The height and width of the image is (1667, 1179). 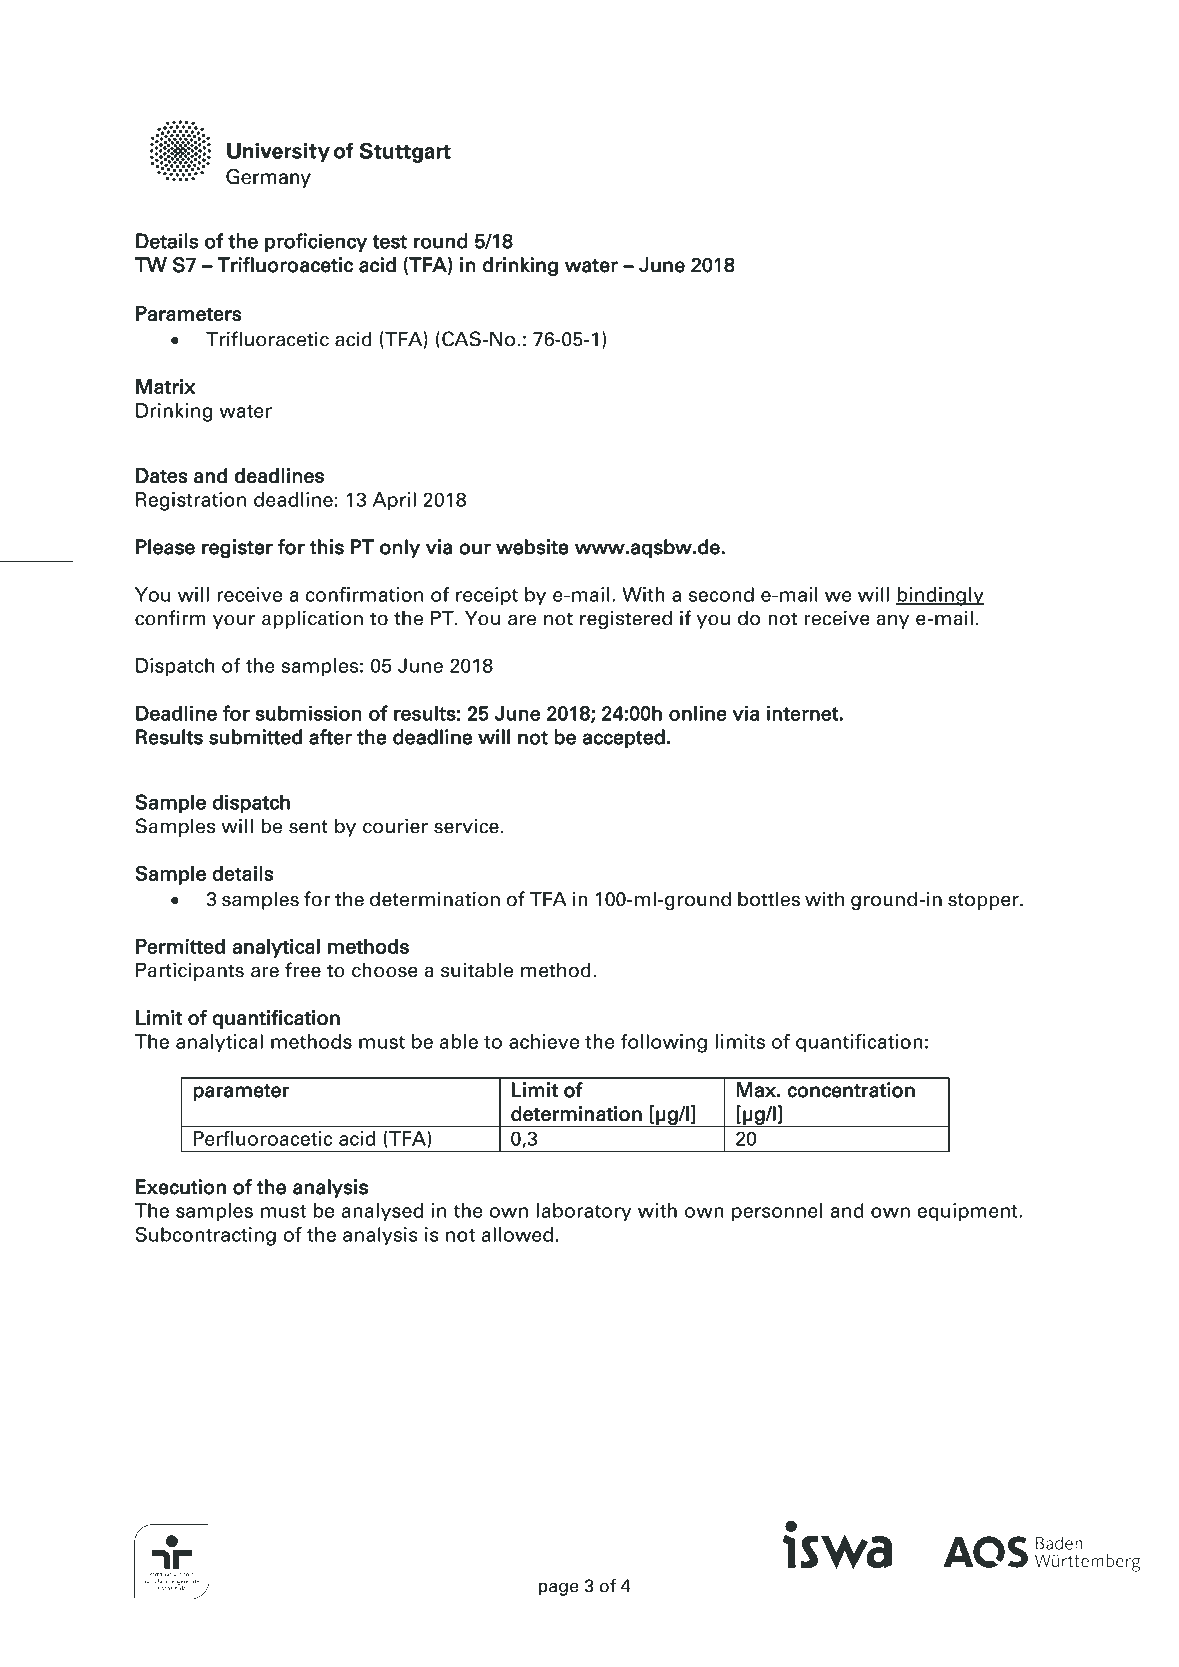 What do you see at coordinates (558, 1589) in the image?
I see `page` at bounding box center [558, 1589].
